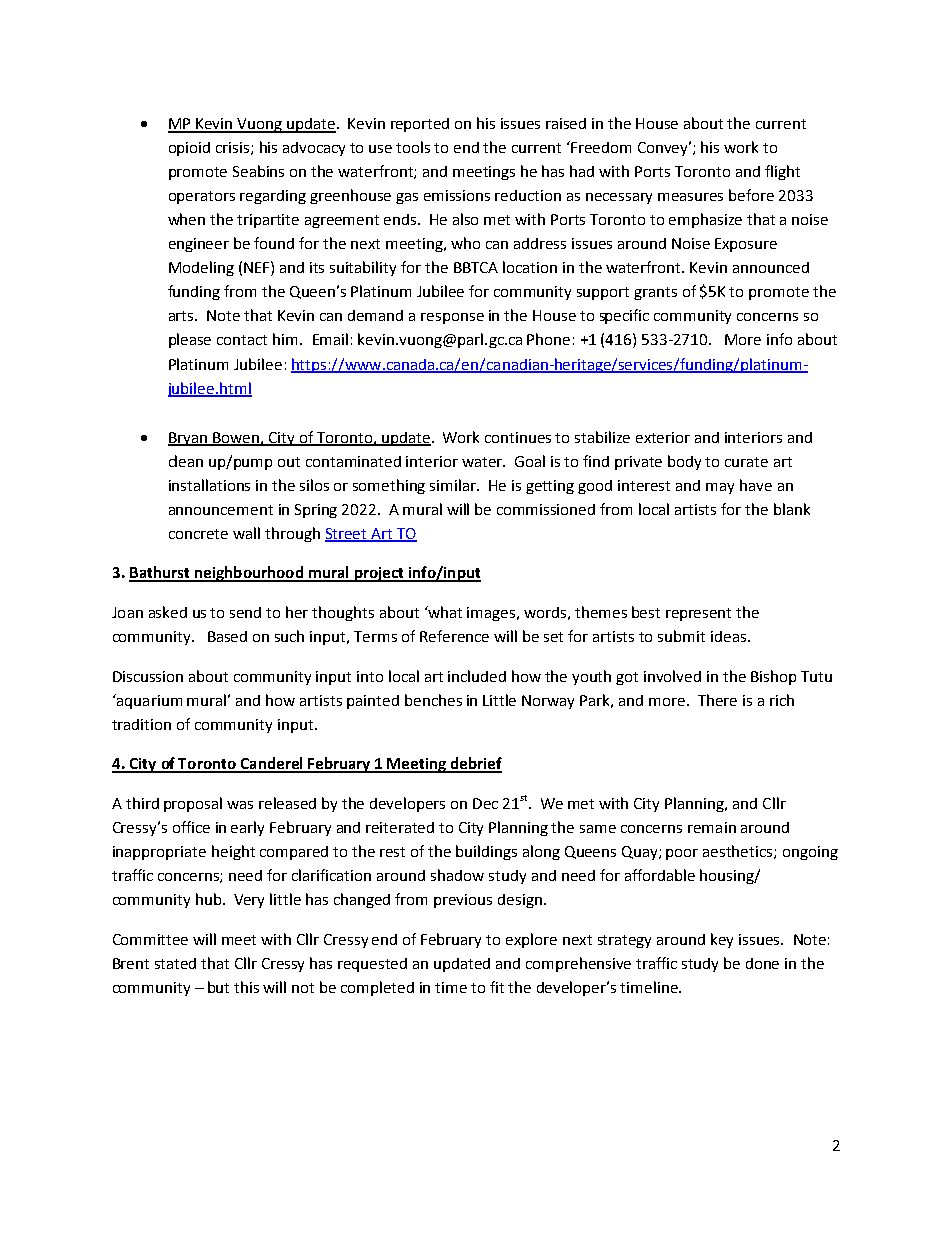  What do you see at coordinates (782, 172) in the document?
I see `flight` at bounding box center [782, 172].
